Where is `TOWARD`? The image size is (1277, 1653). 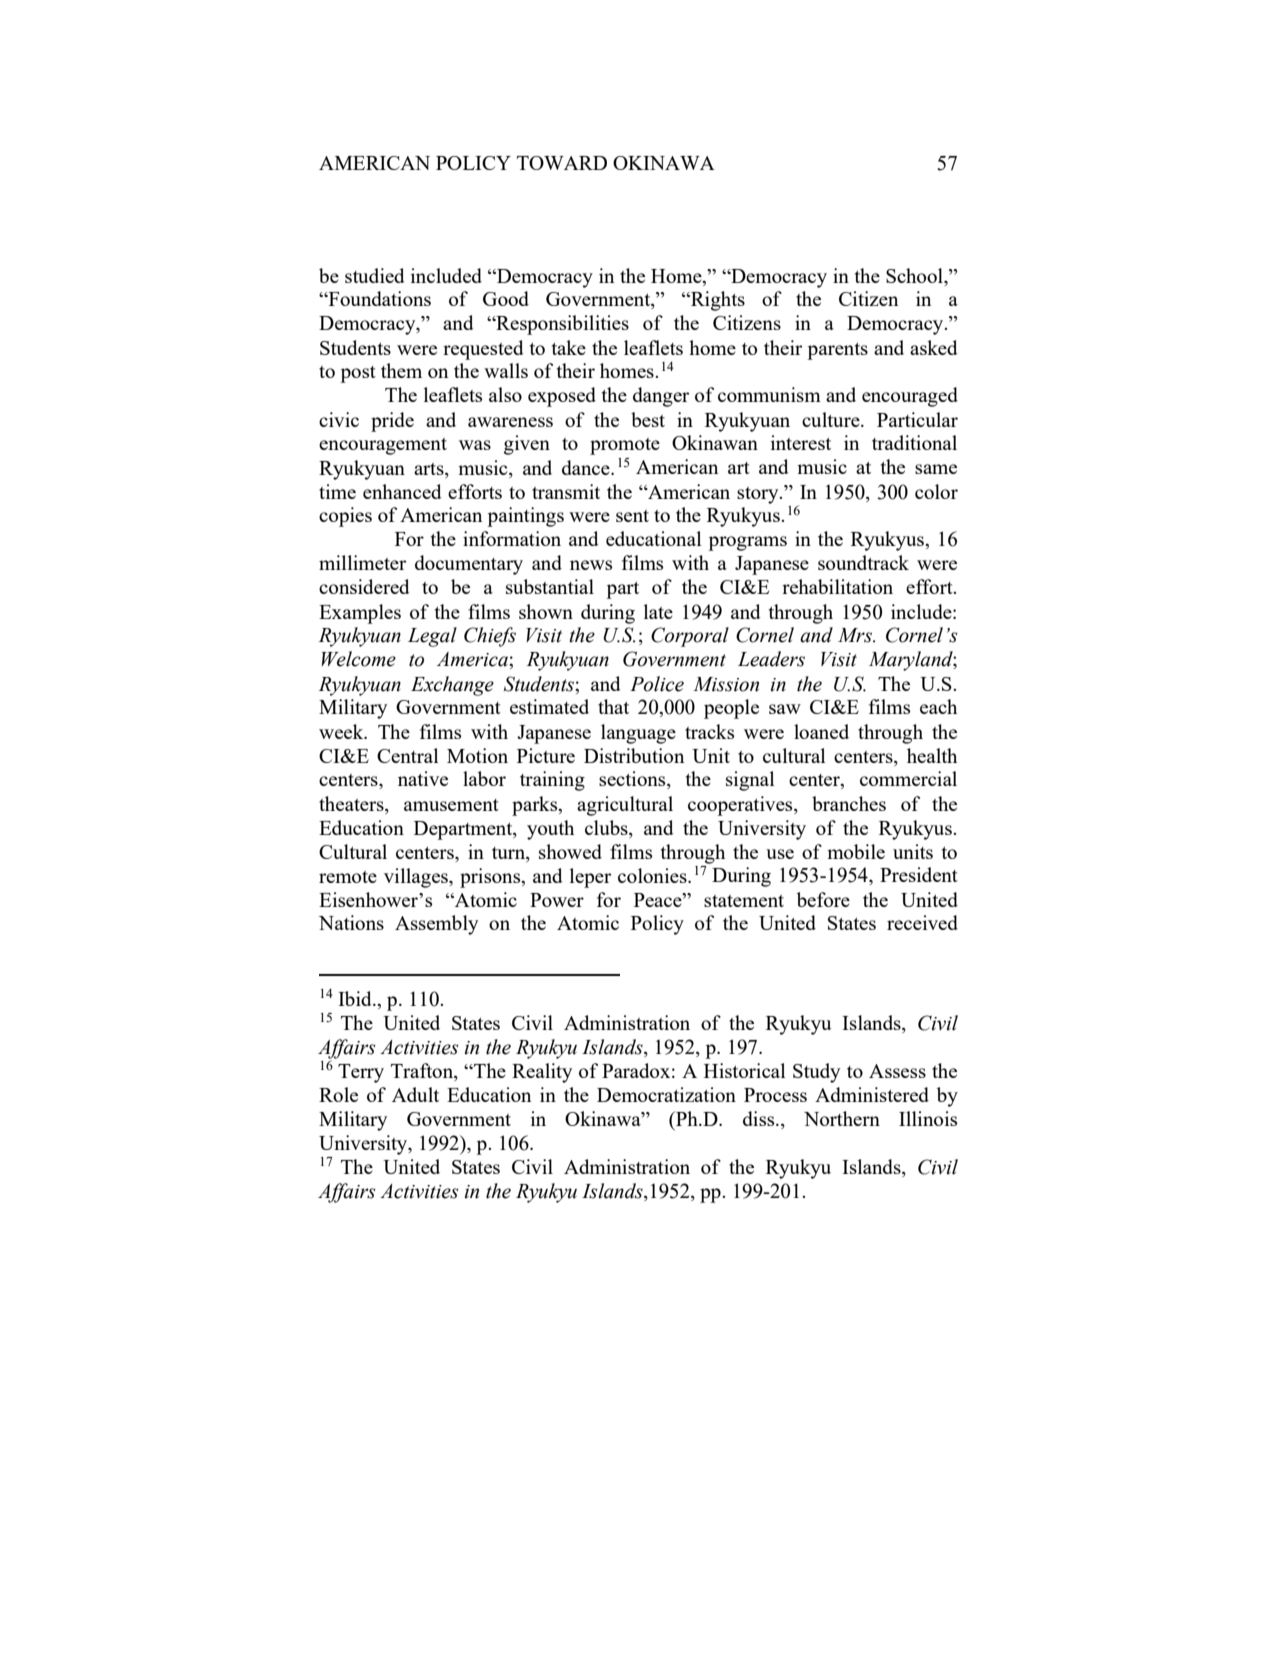
TOWARD is located at coordinates (562, 163).
